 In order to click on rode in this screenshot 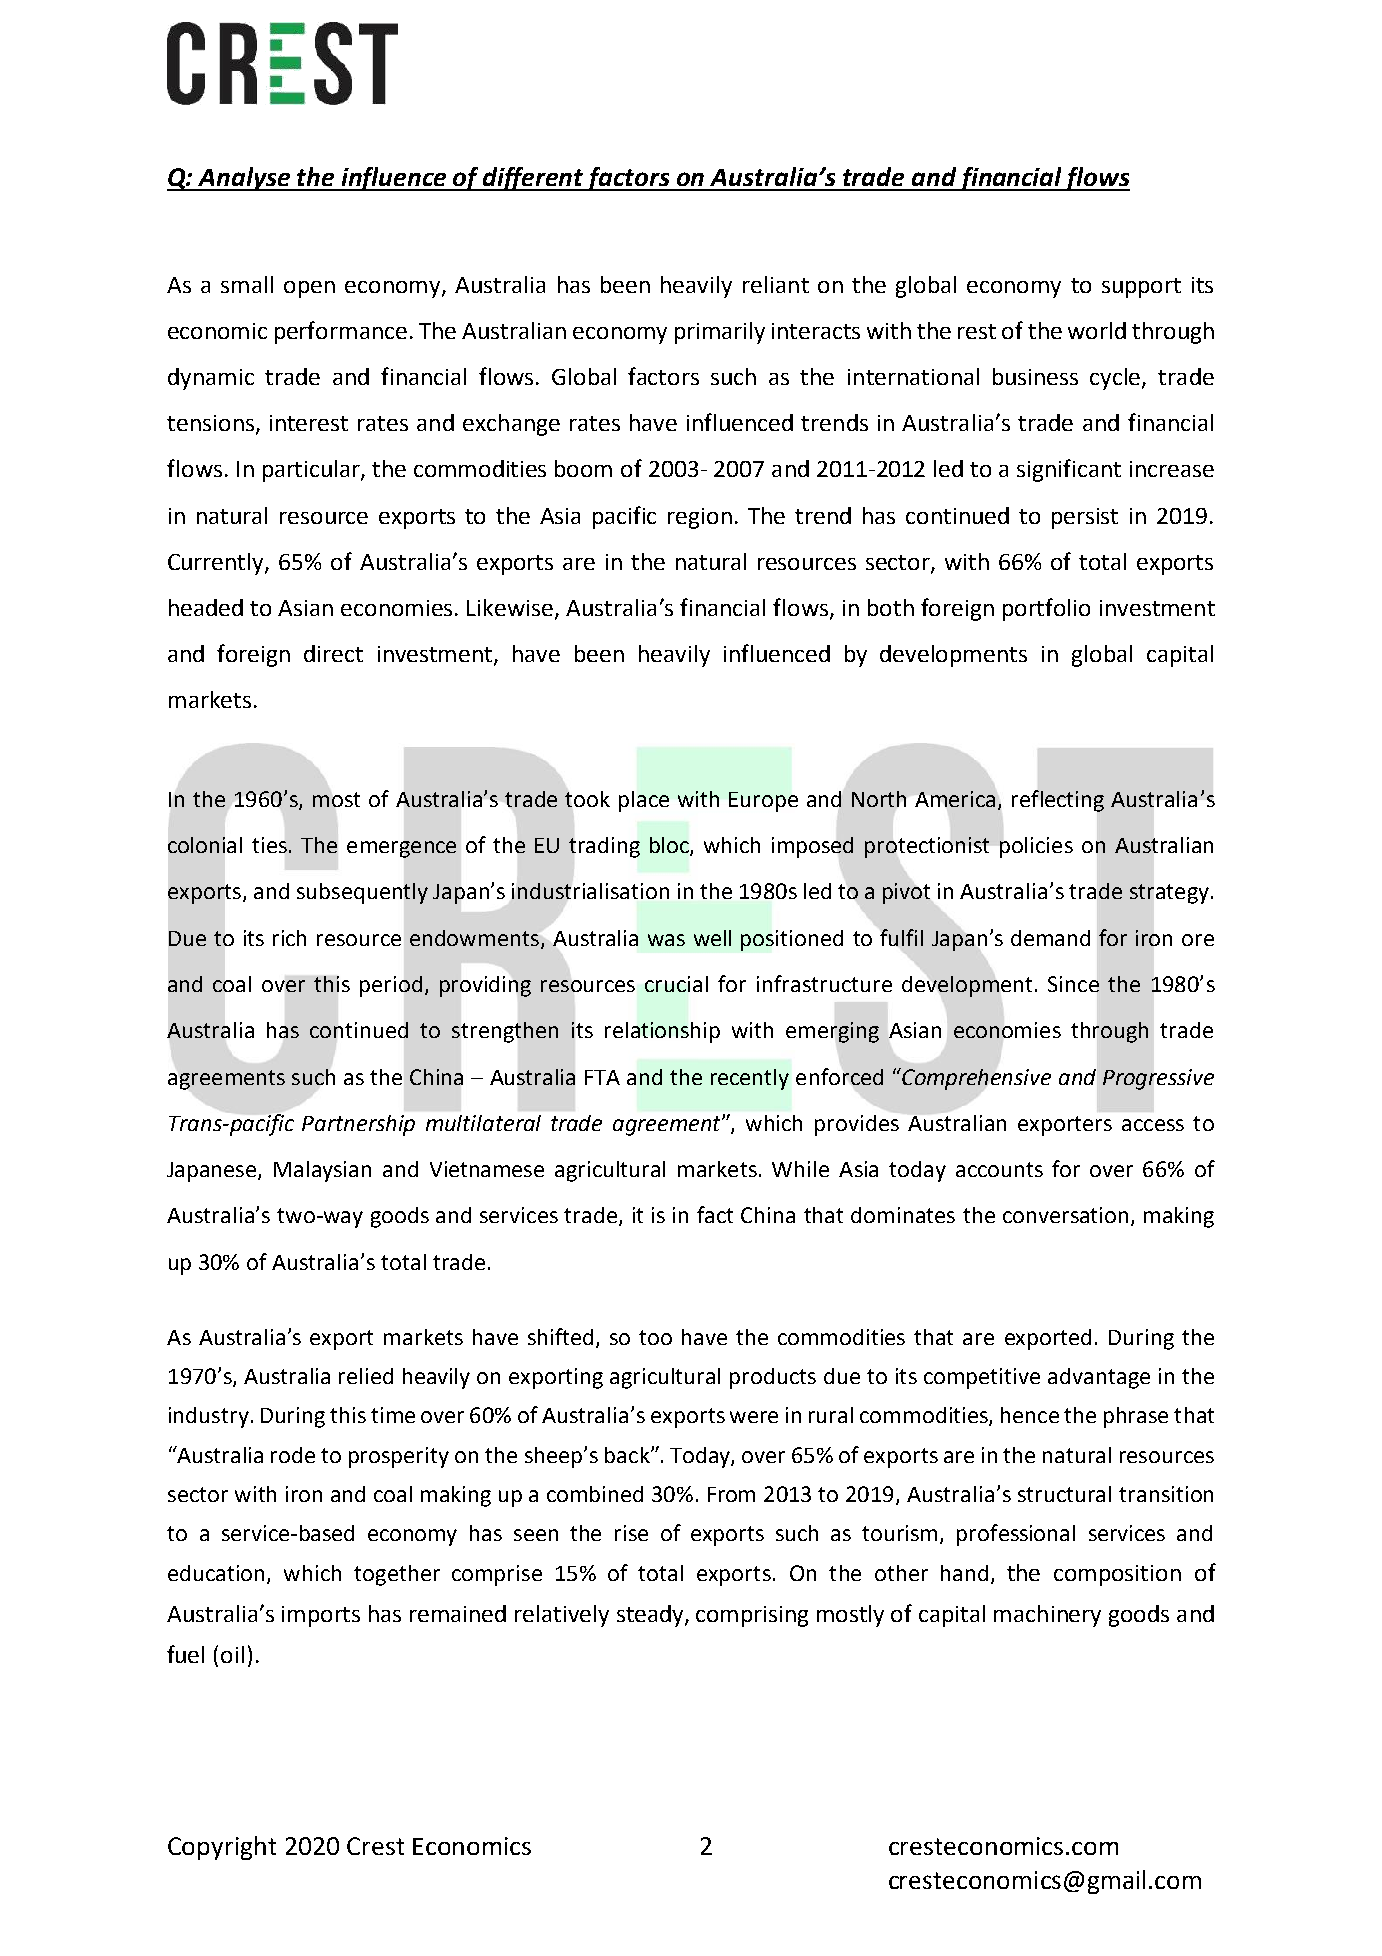, I will do `click(293, 1455)`.
